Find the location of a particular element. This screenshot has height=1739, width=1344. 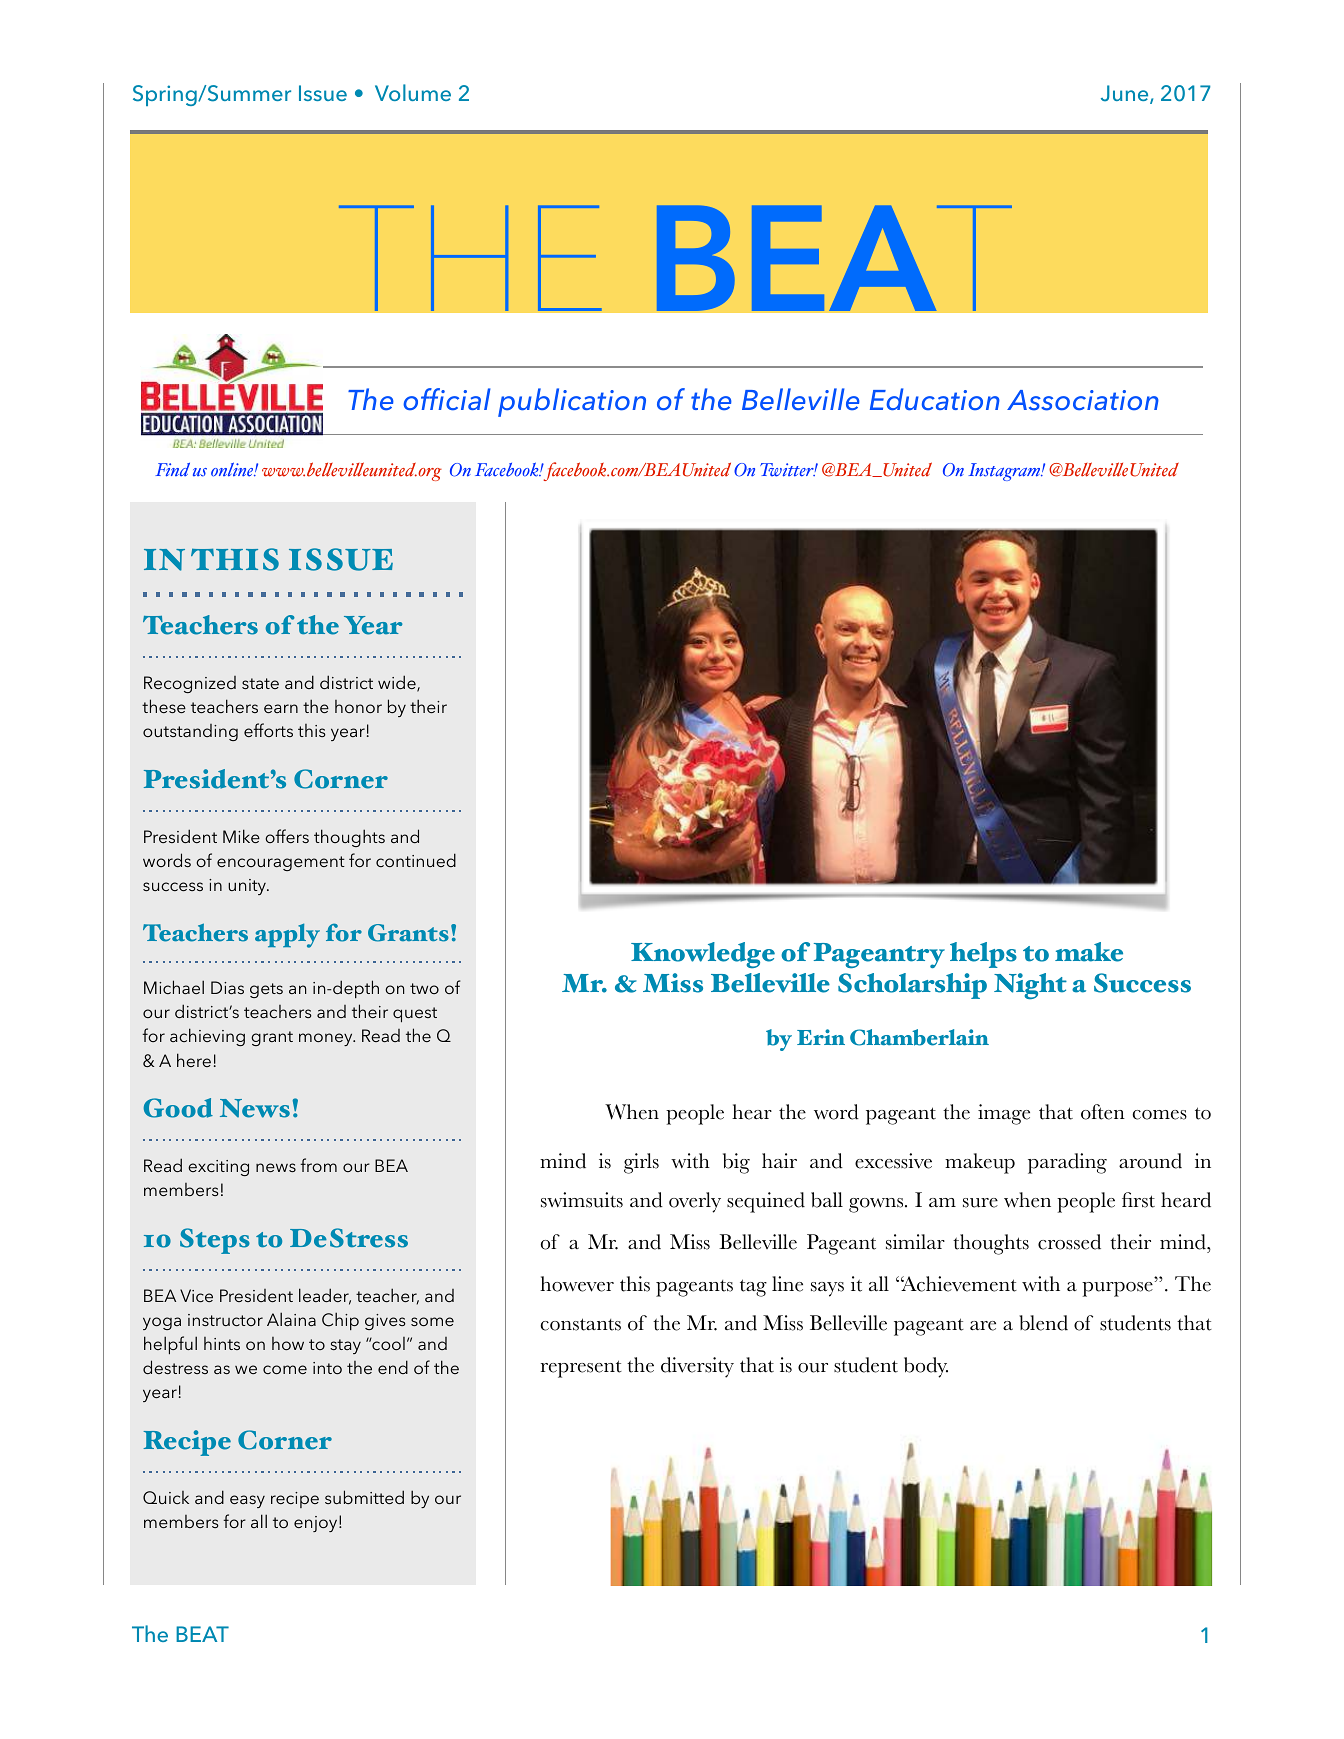

Volume is located at coordinates (413, 92).
